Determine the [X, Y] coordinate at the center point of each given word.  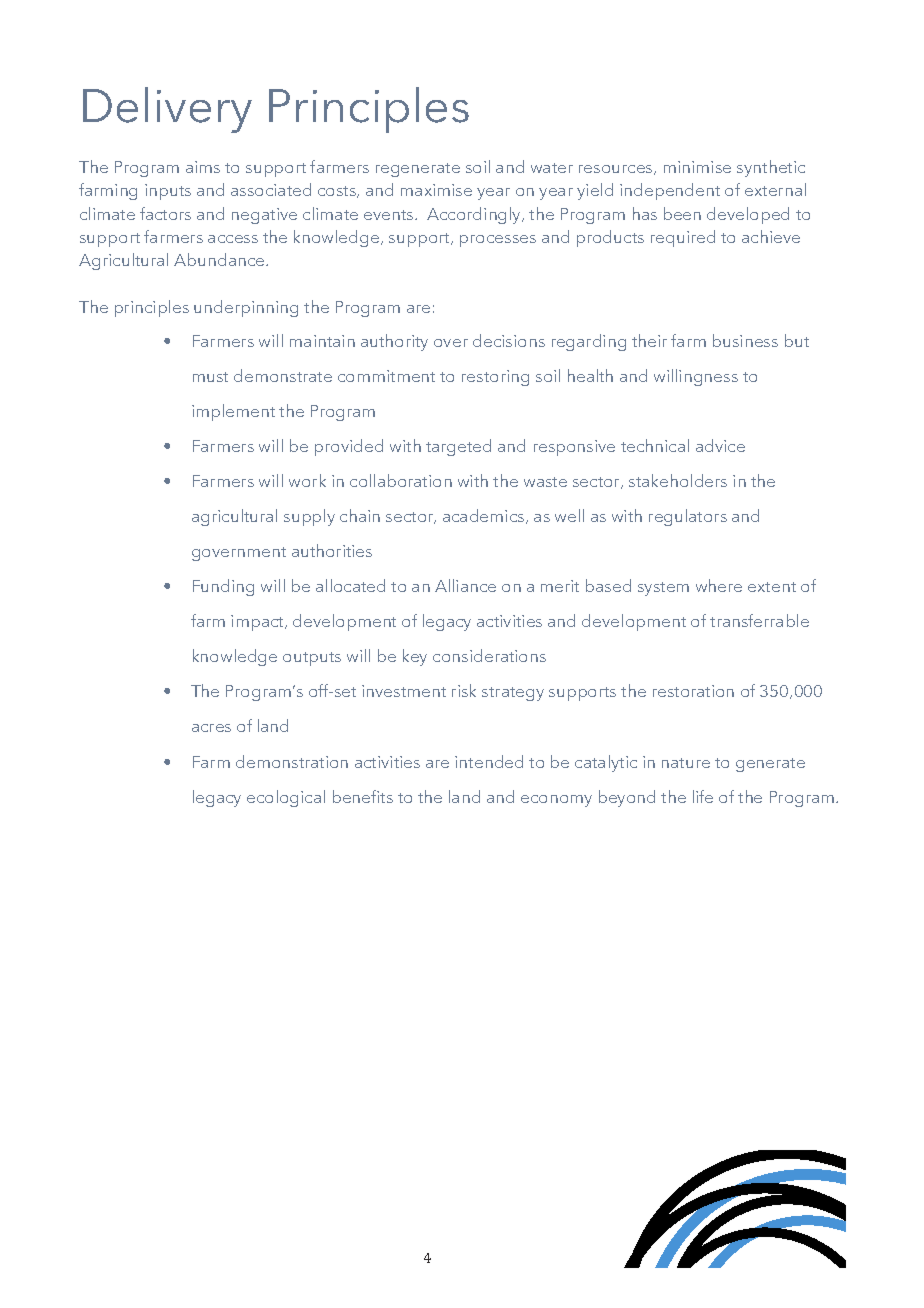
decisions [509, 340]
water [552, 168]
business [745, 340]
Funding [223, 587]
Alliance [465, 585]
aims [203, 167]
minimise [697, 167]
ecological [286, 798]
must [210, 377]
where [719, 585]
